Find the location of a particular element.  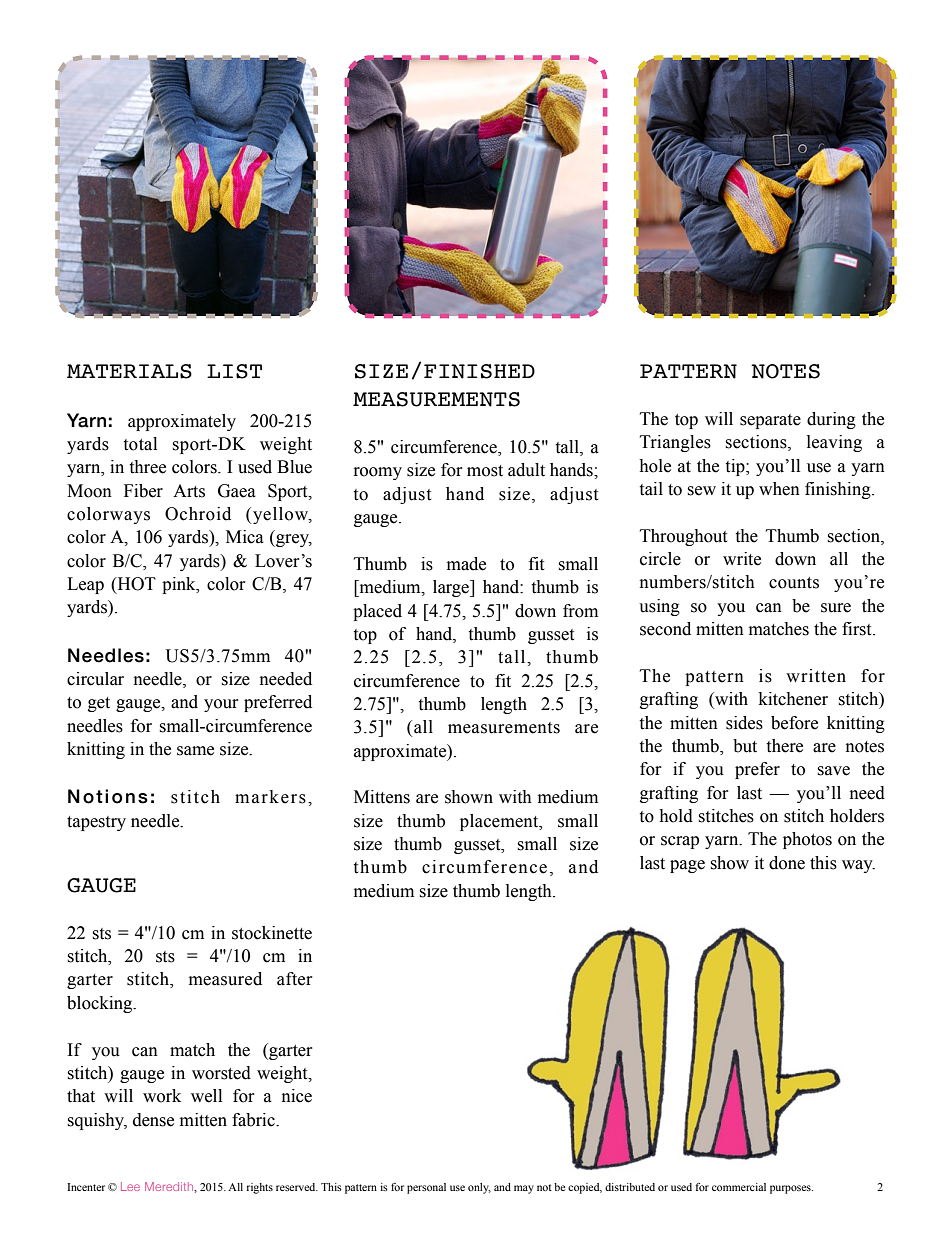

same is located at coordinates (195, 751).
